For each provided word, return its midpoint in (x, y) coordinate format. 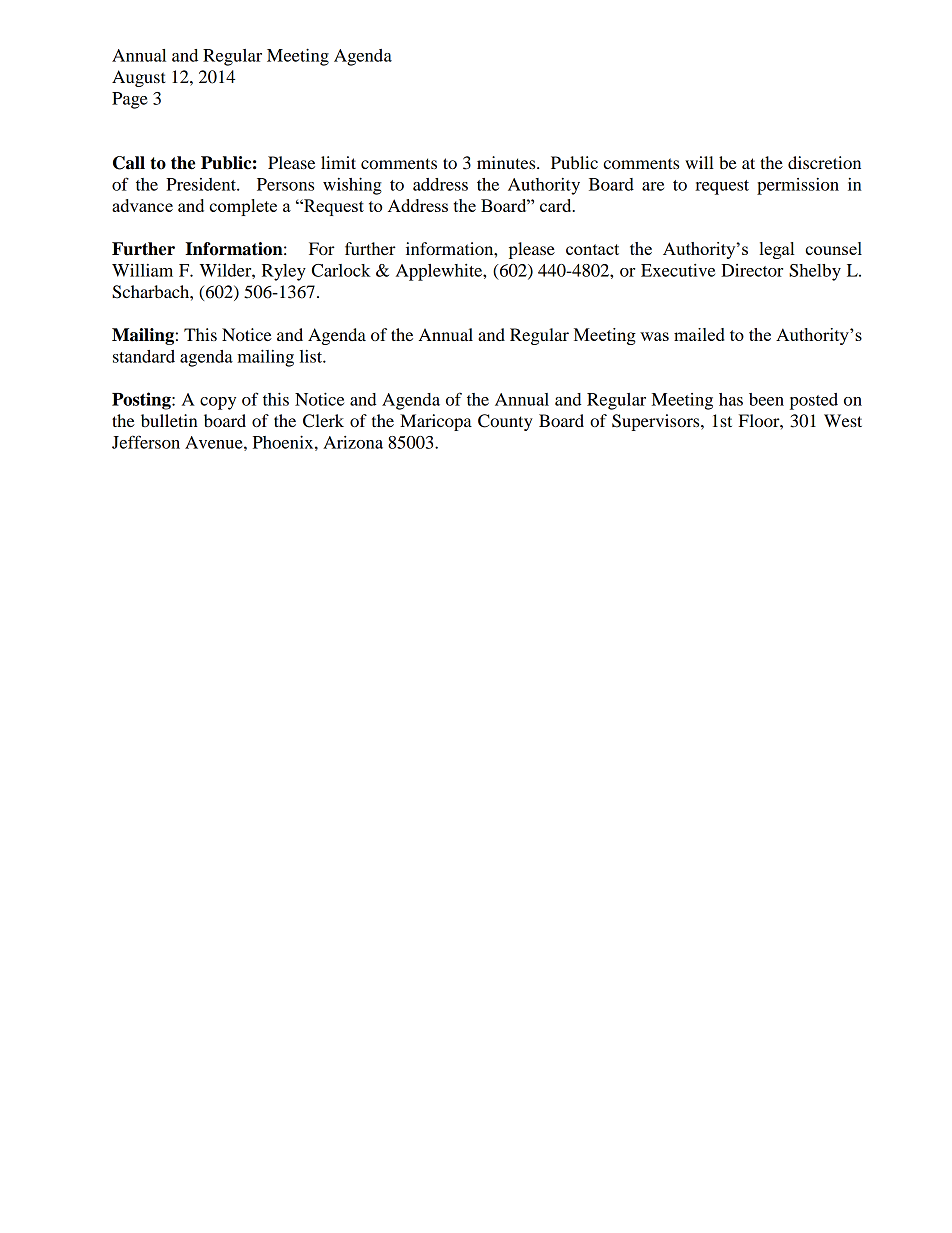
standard (144, 356)
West (843, 420)
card (557, 205)
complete (243, 207)
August (139, 78)
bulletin (169, 420)
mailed (699, 334)
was (654, 336)
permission (798, 186)
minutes (507, 162)
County (505, 422)
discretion (824, 162)
